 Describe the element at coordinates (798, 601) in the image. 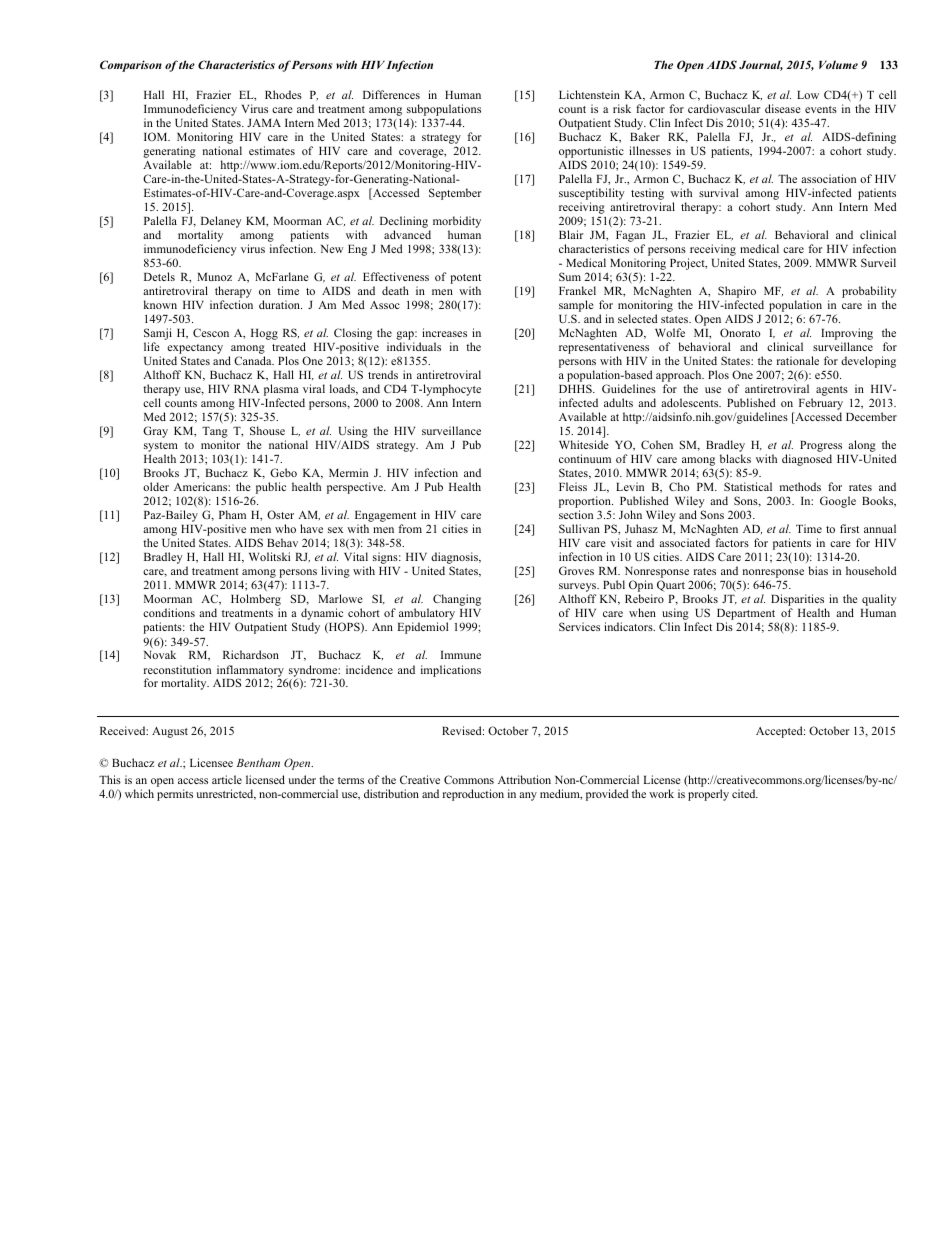

I see `Disparities` at that location.
